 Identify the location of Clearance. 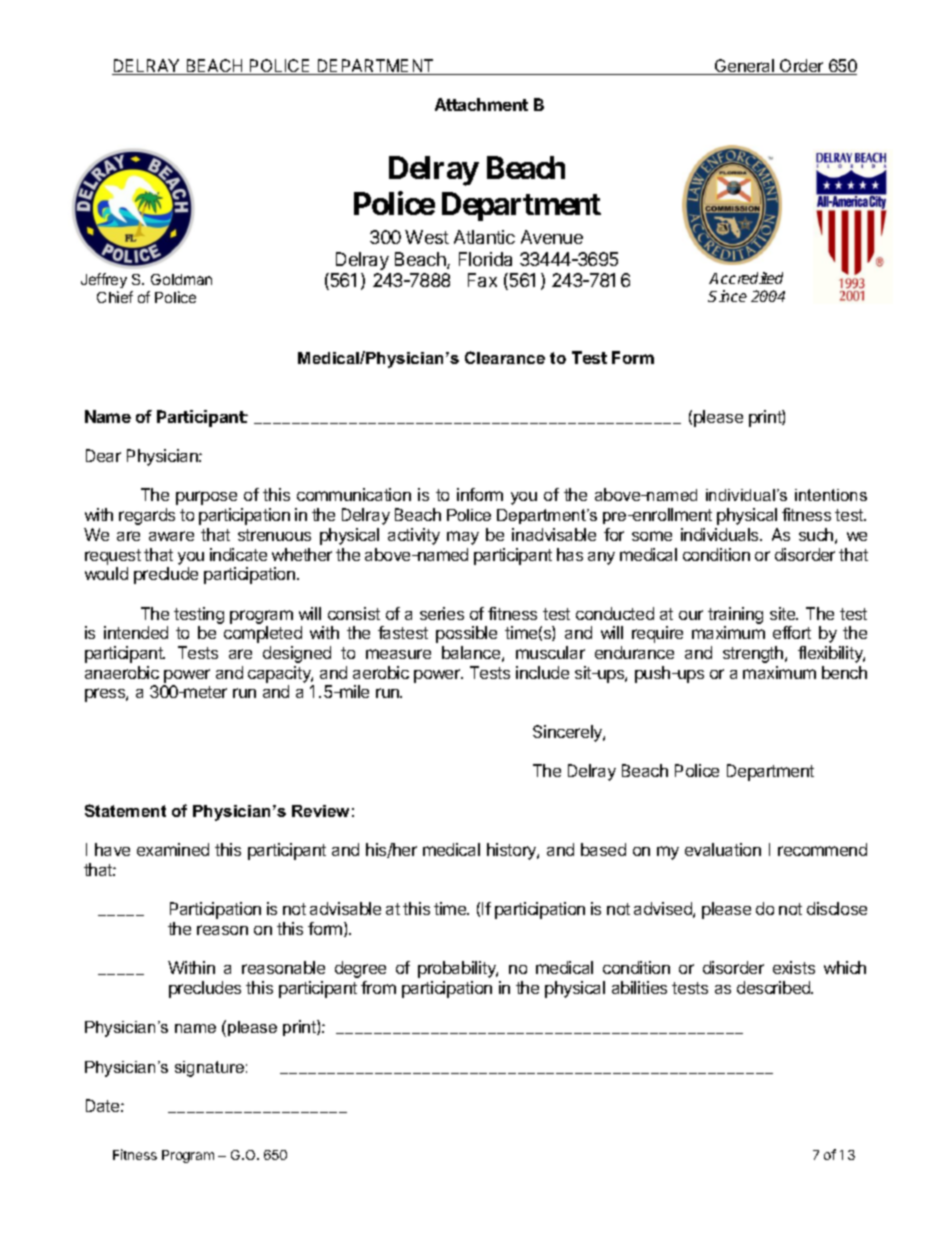
(505, 357).
